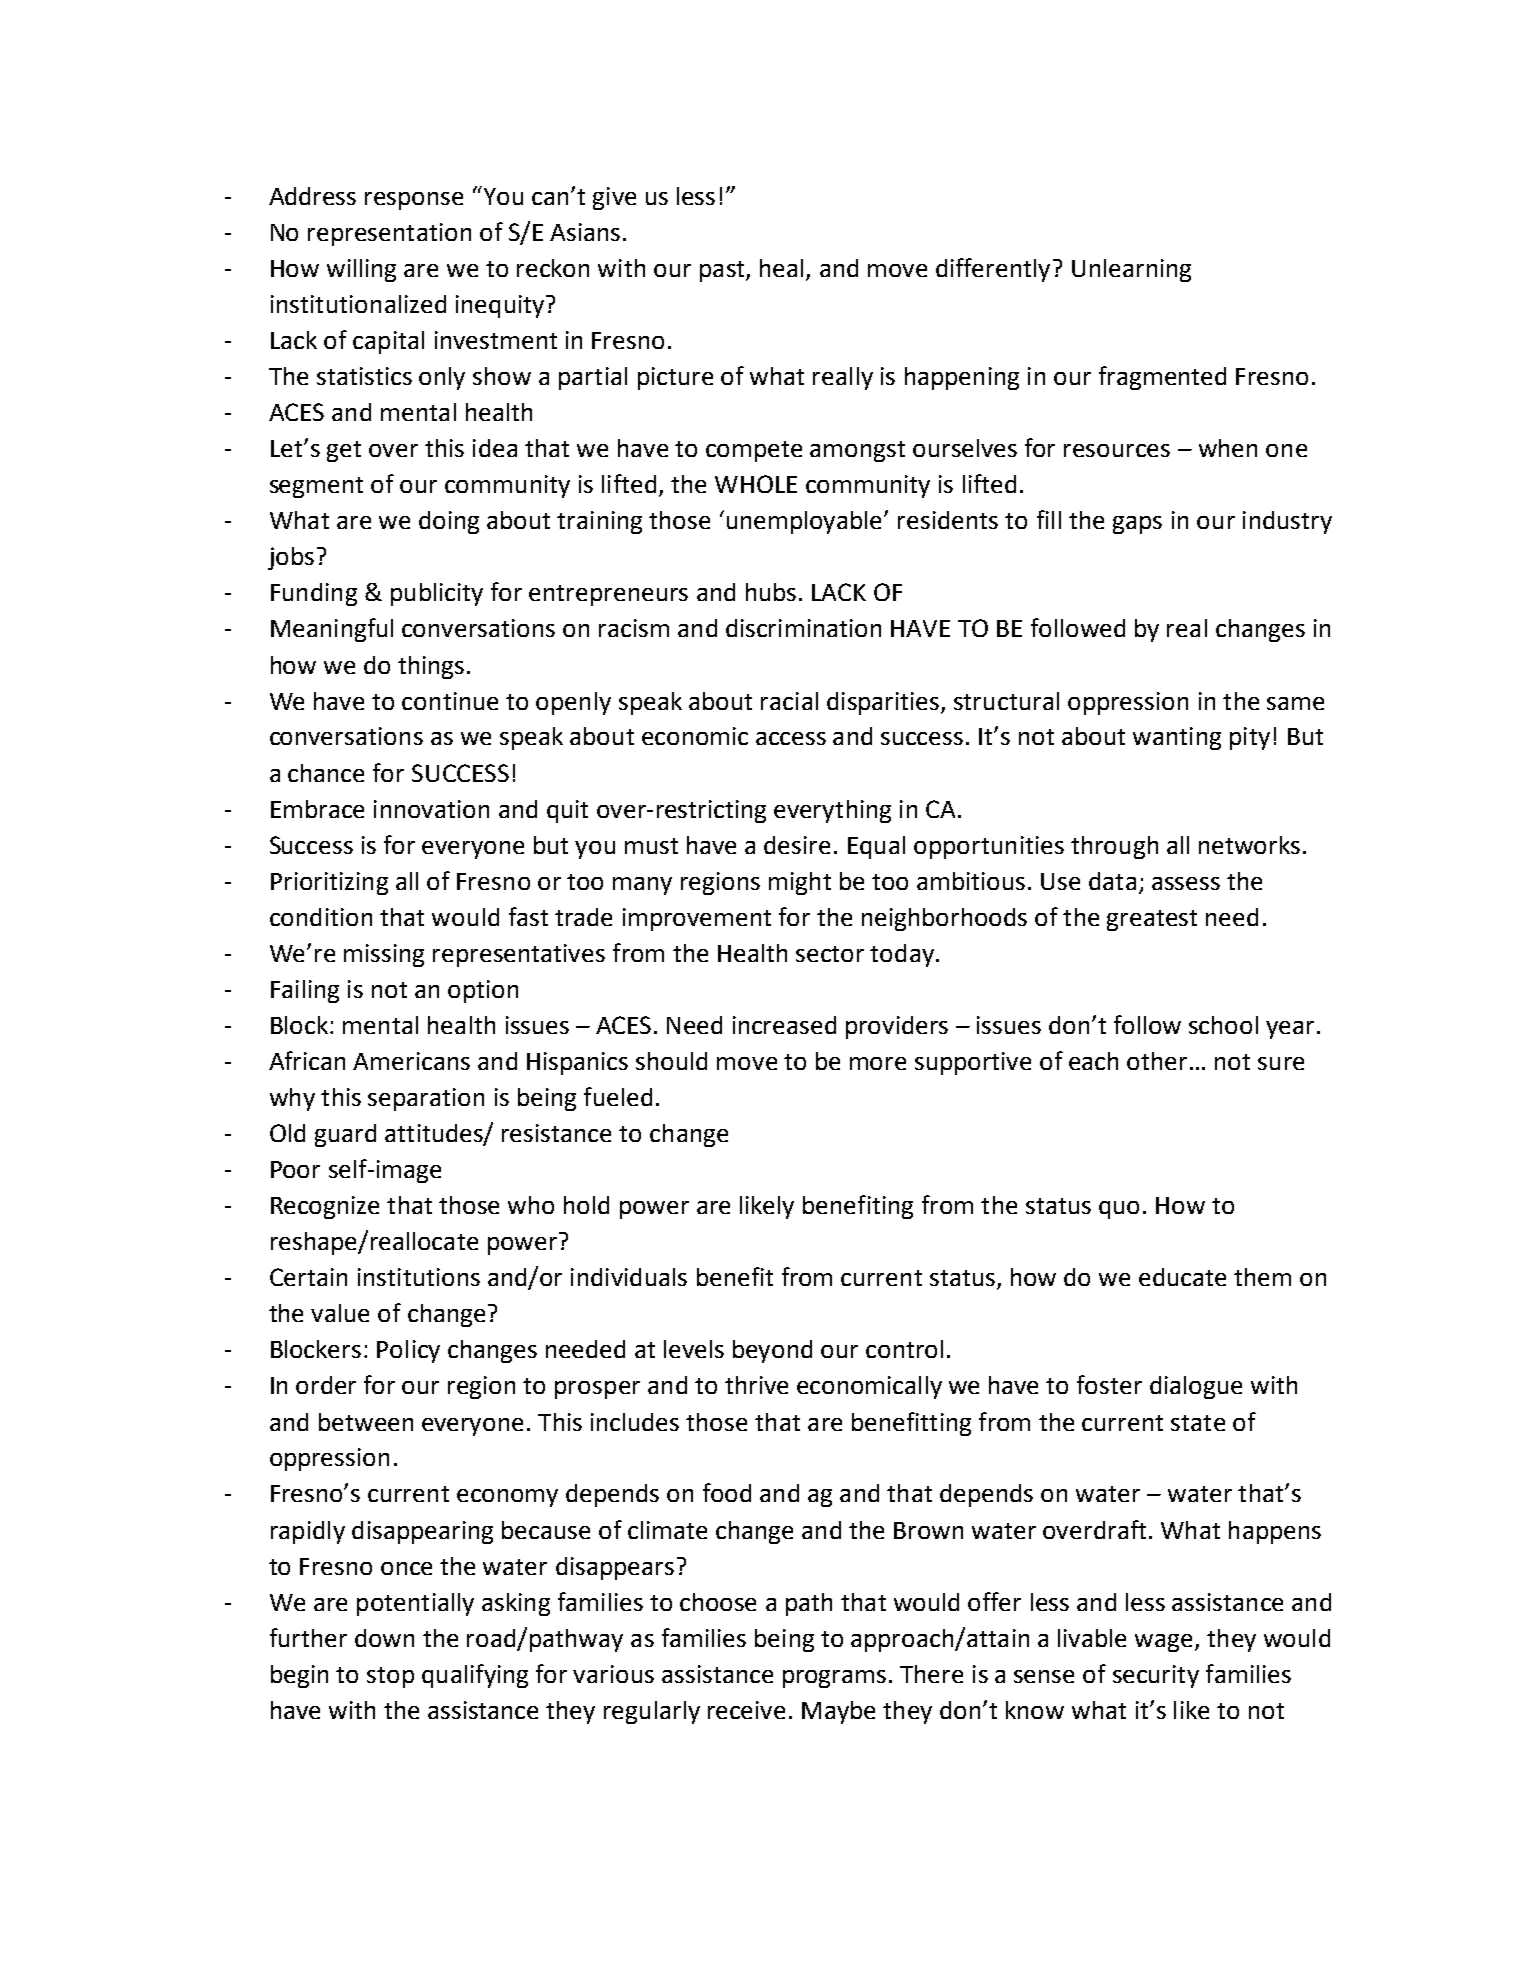 Image resolution: width=1522 pixels, height=1970 pixels. What do you see at coordinates (723, 271) in the page?
I see `past` at bounding box center [723, 271].
